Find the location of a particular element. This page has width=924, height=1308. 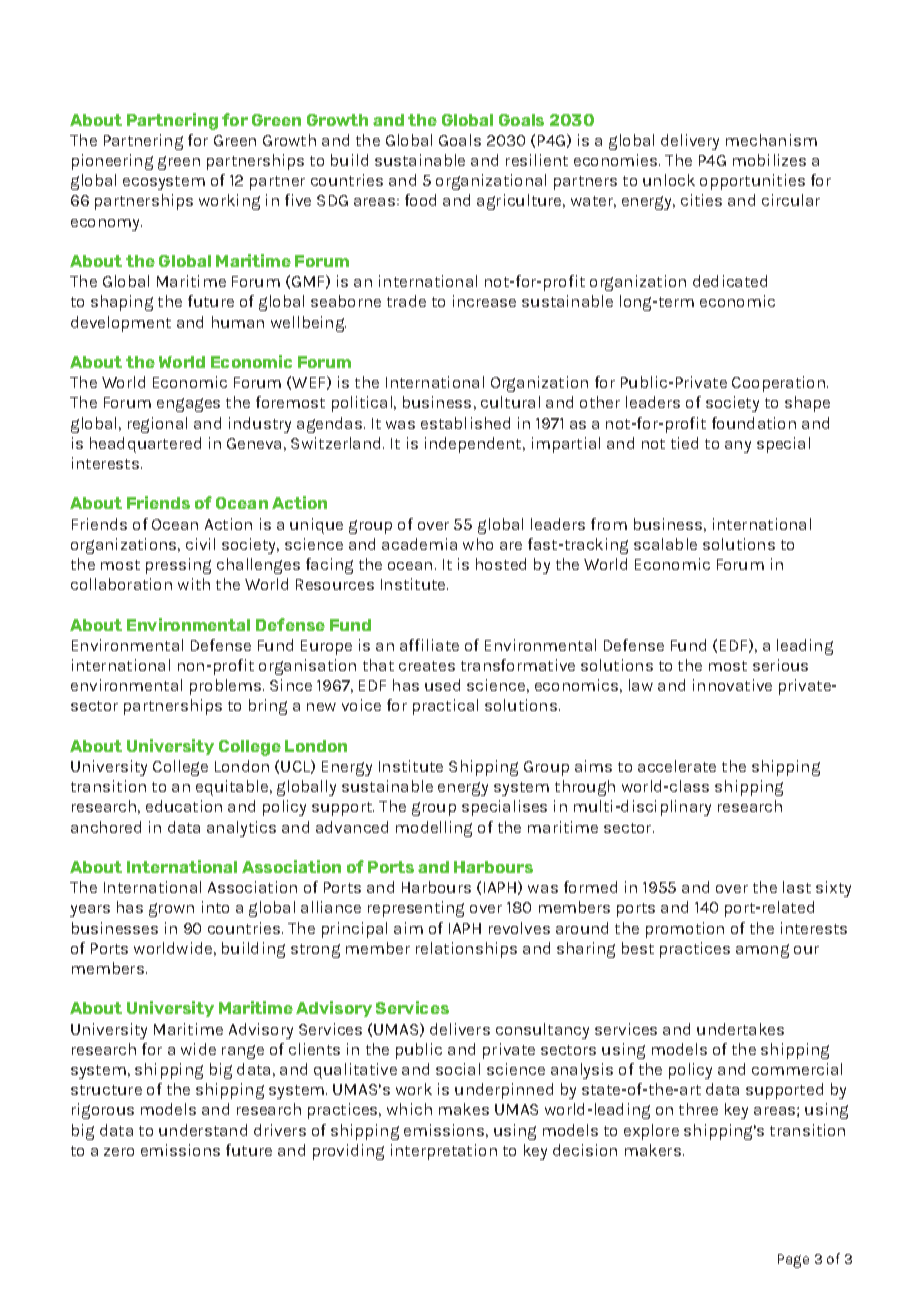

pioneering is located at coordinates (112, 162).
